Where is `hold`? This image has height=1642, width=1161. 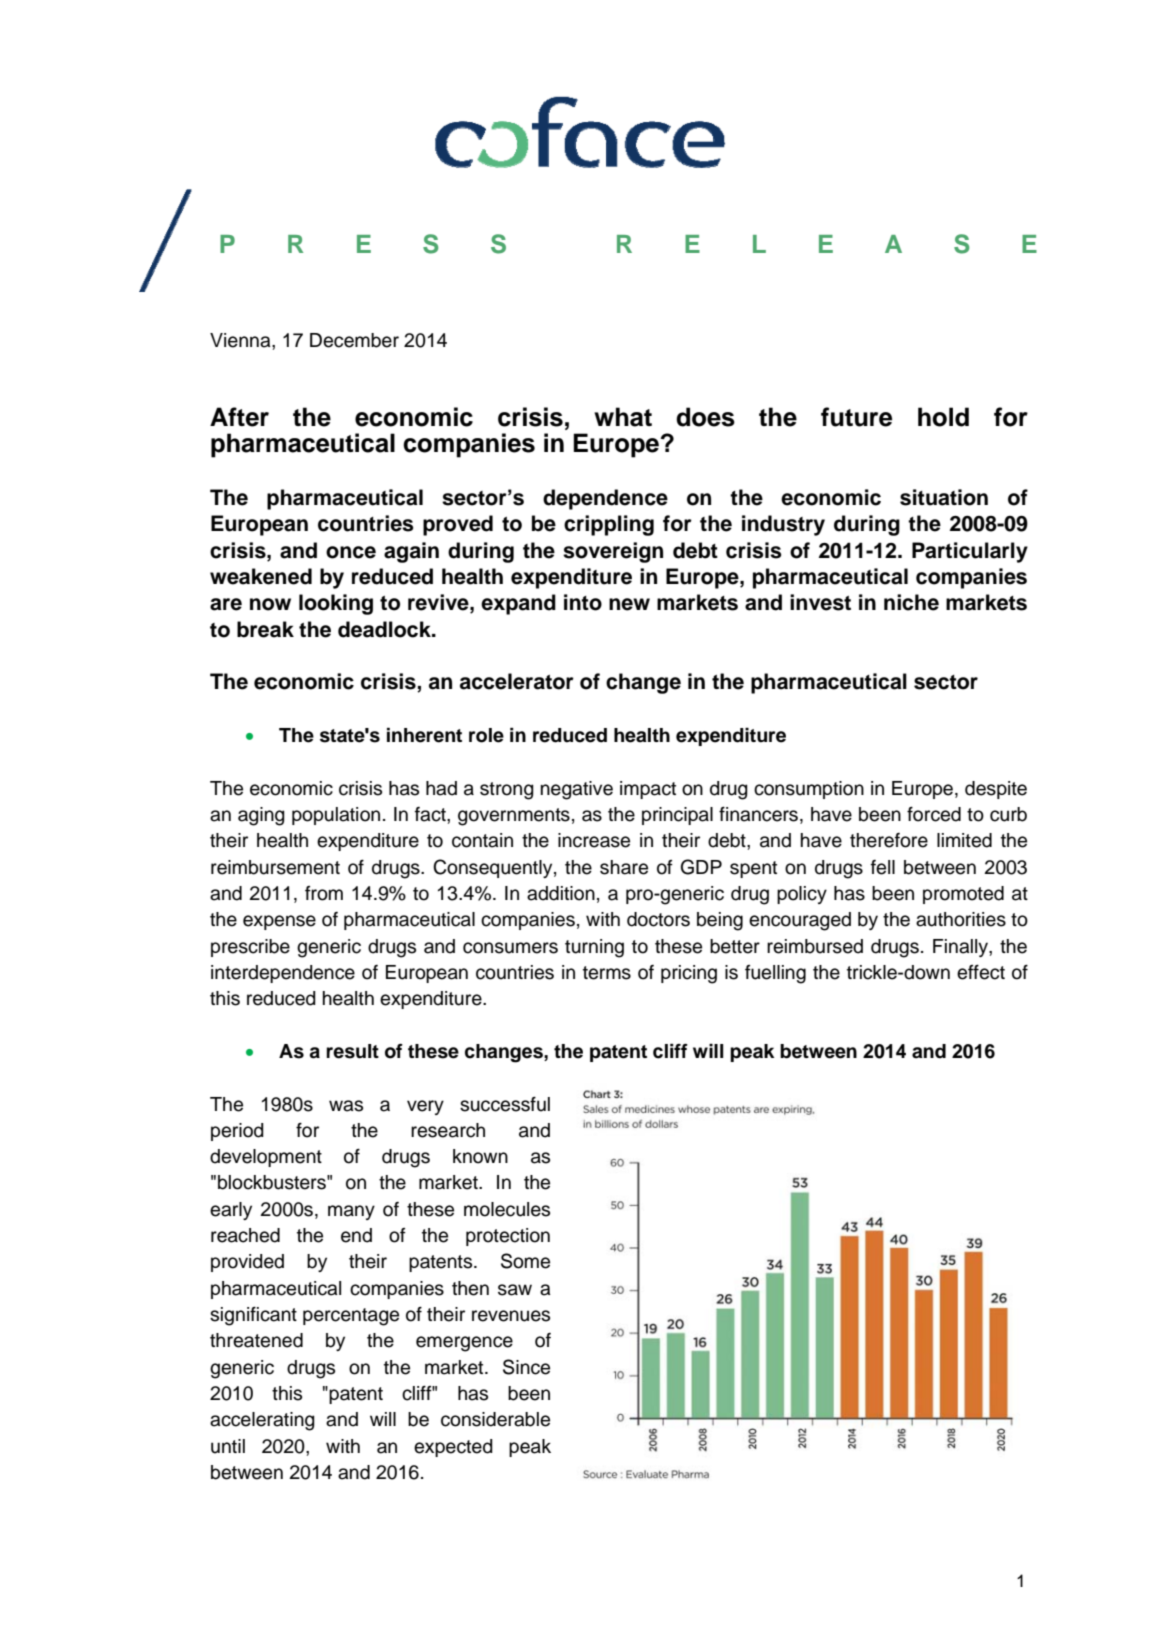 hold is located at coordinates (943, 417).
